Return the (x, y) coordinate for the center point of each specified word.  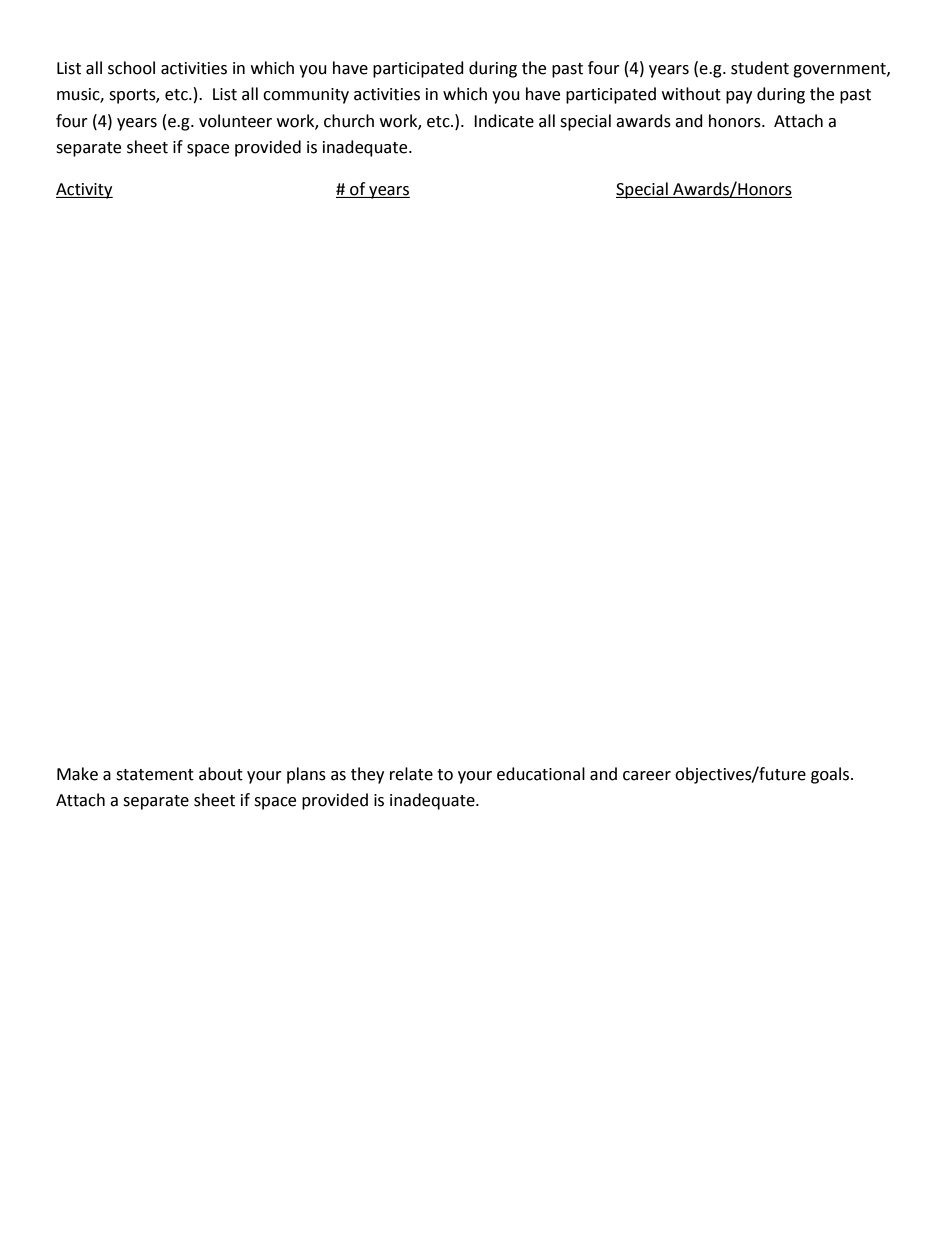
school (131, 68)
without (691, 94)
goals (831, 775)
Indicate (504, 121)
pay (739, 97)
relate (411, 774)
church (349, 121)
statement (155, 775)
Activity (84, 191)
